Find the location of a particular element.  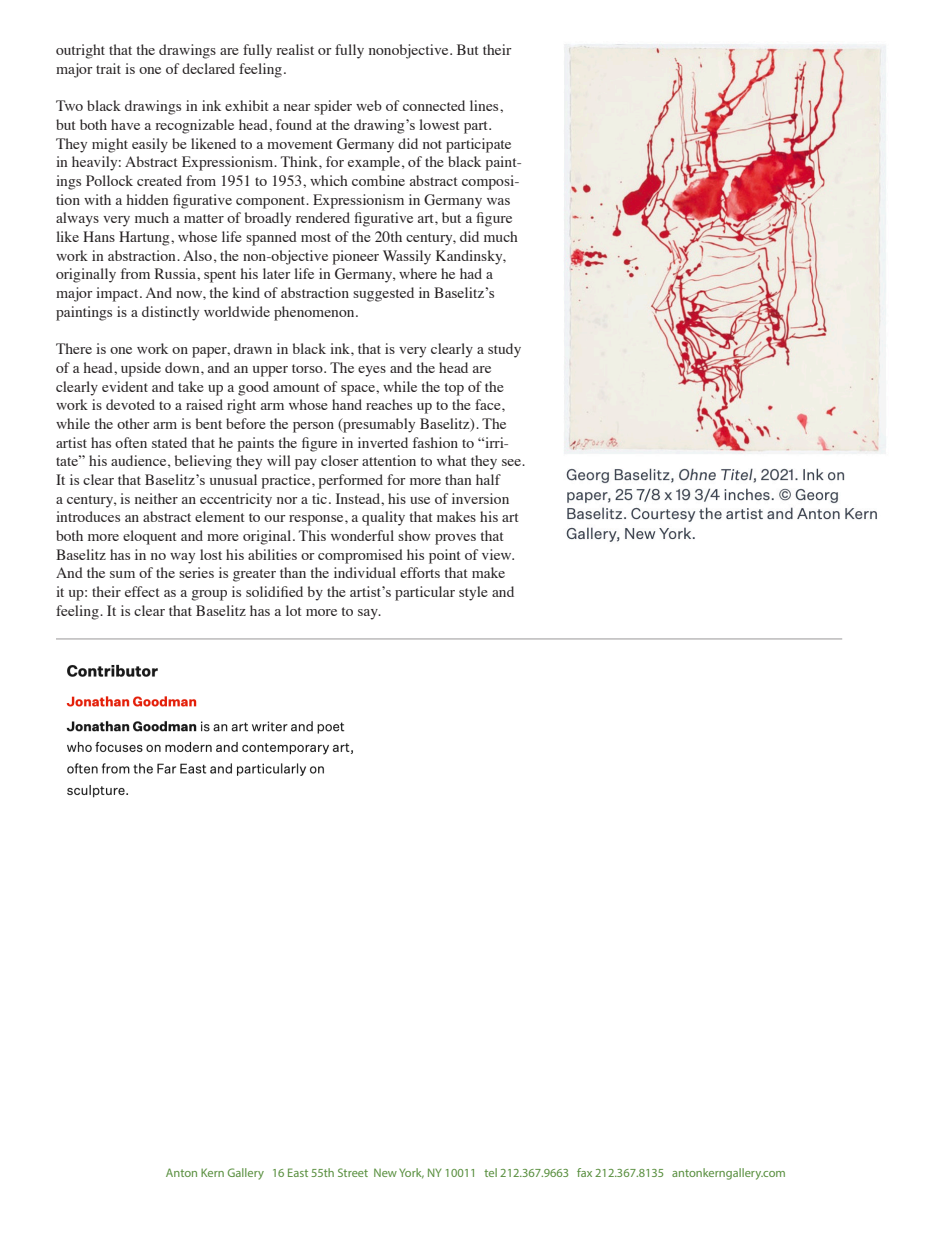

study is located at coordinates (504, 350).
